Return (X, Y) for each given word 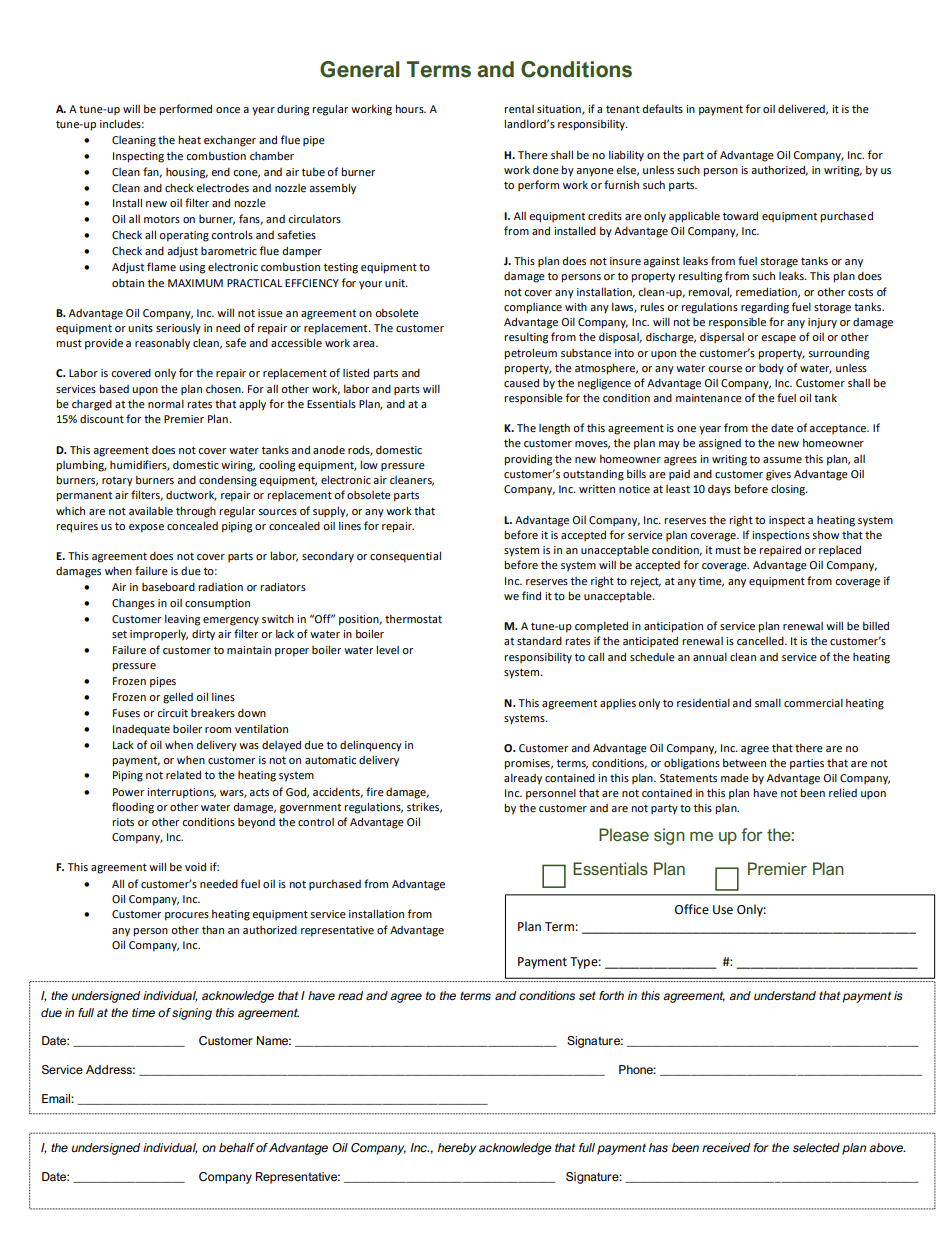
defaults (663, 108)
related (183, 774)
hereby (457, 1149)
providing (528, 460)
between (744, 762)
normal (166, 403)
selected (816, 1147)
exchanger (230, 141)
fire (375, 791)
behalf (237, 1147)
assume (782, 460)
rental (519, 109)
